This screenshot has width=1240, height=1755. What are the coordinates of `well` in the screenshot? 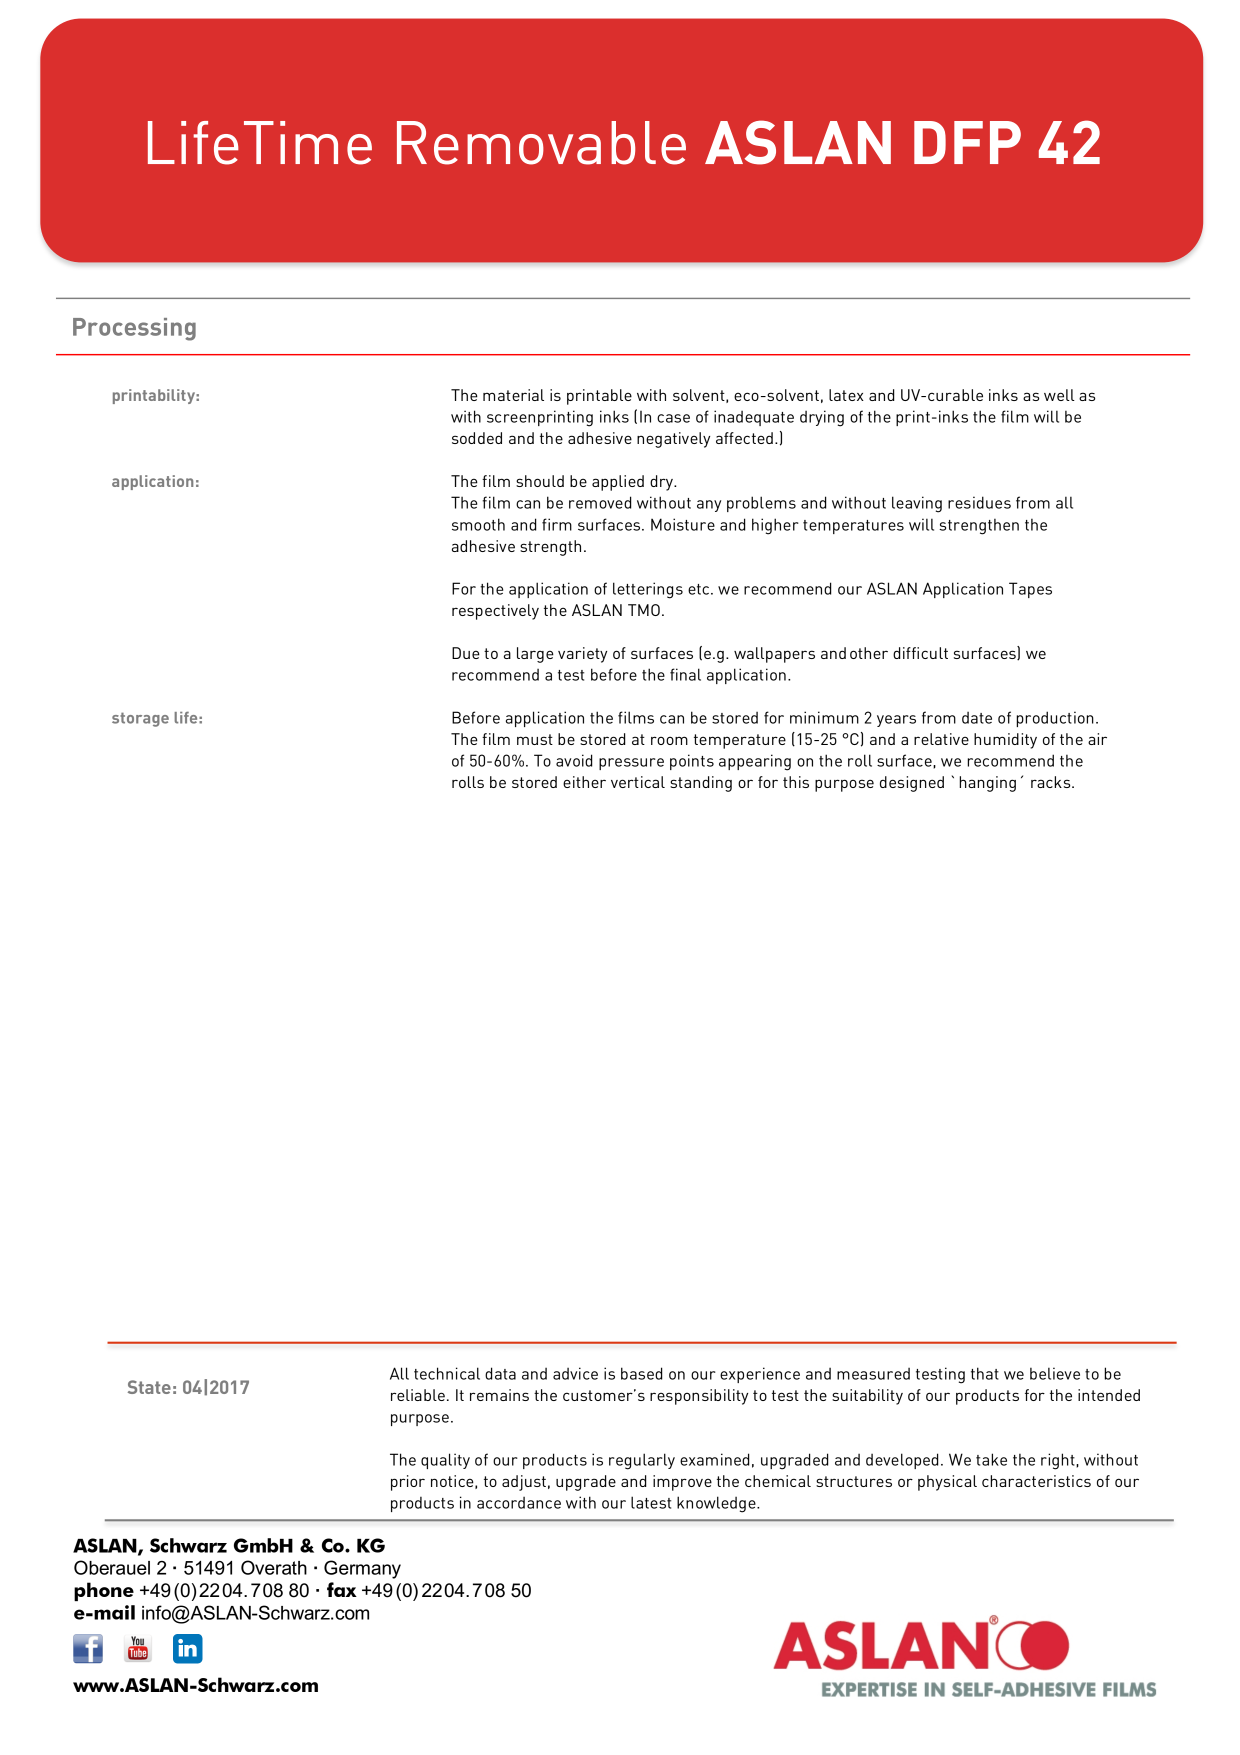 It's located at (1059, 395).
